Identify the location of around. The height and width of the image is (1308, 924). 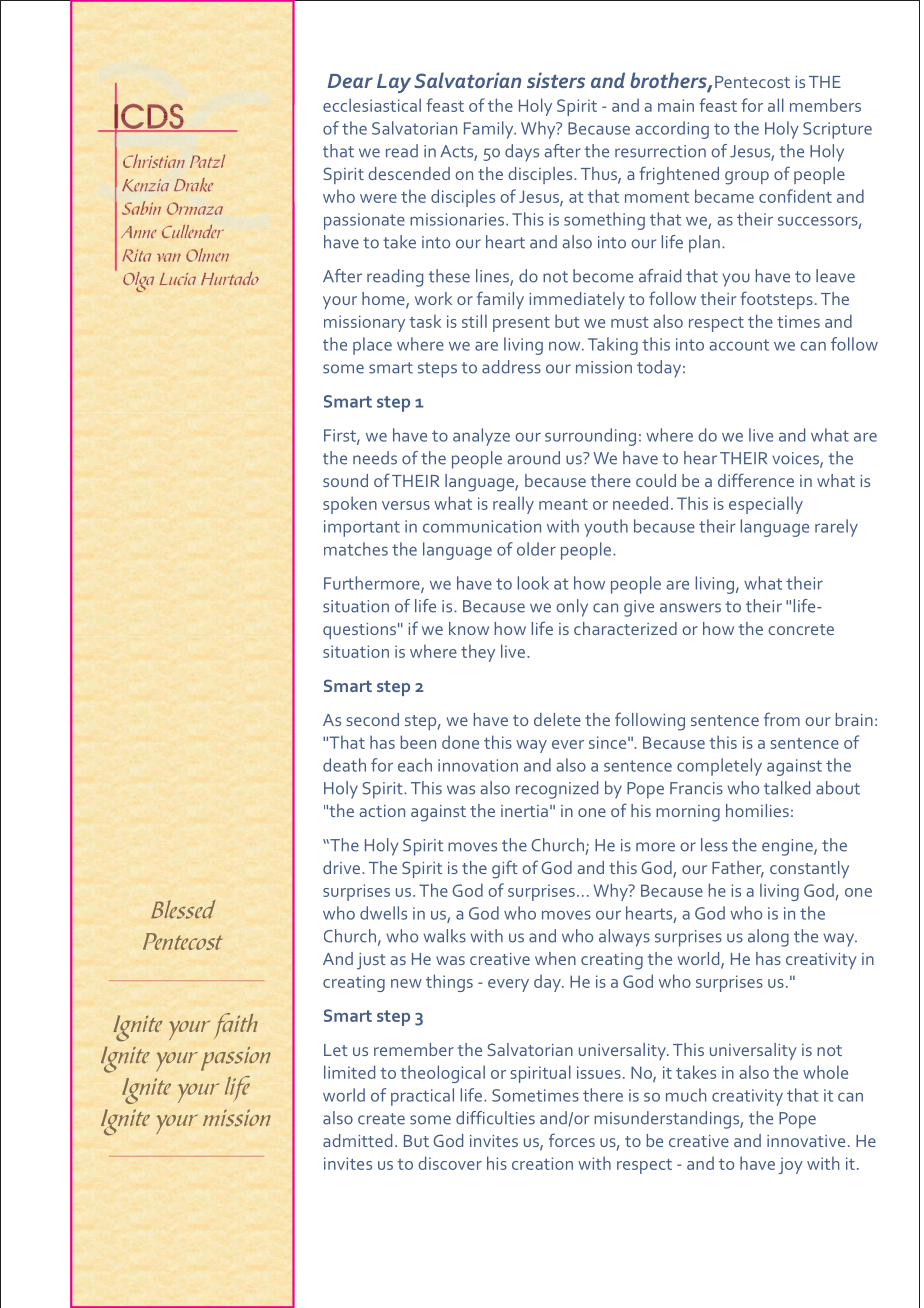
(533, 458).
